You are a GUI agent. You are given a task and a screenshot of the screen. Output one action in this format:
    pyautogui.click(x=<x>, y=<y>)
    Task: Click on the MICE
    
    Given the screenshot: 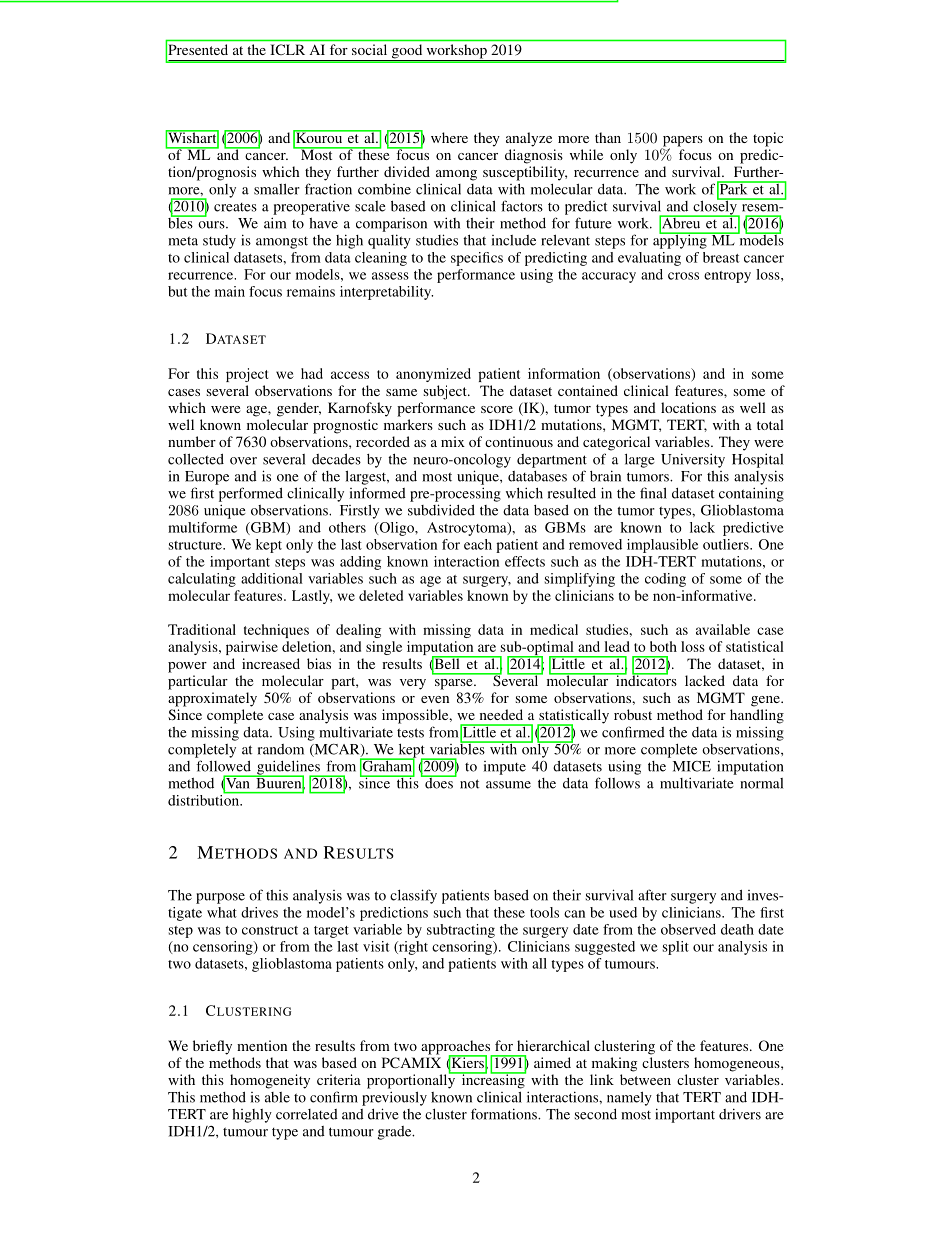 What is the action you would take?
    pyautogui.click(x=692, y=766)
